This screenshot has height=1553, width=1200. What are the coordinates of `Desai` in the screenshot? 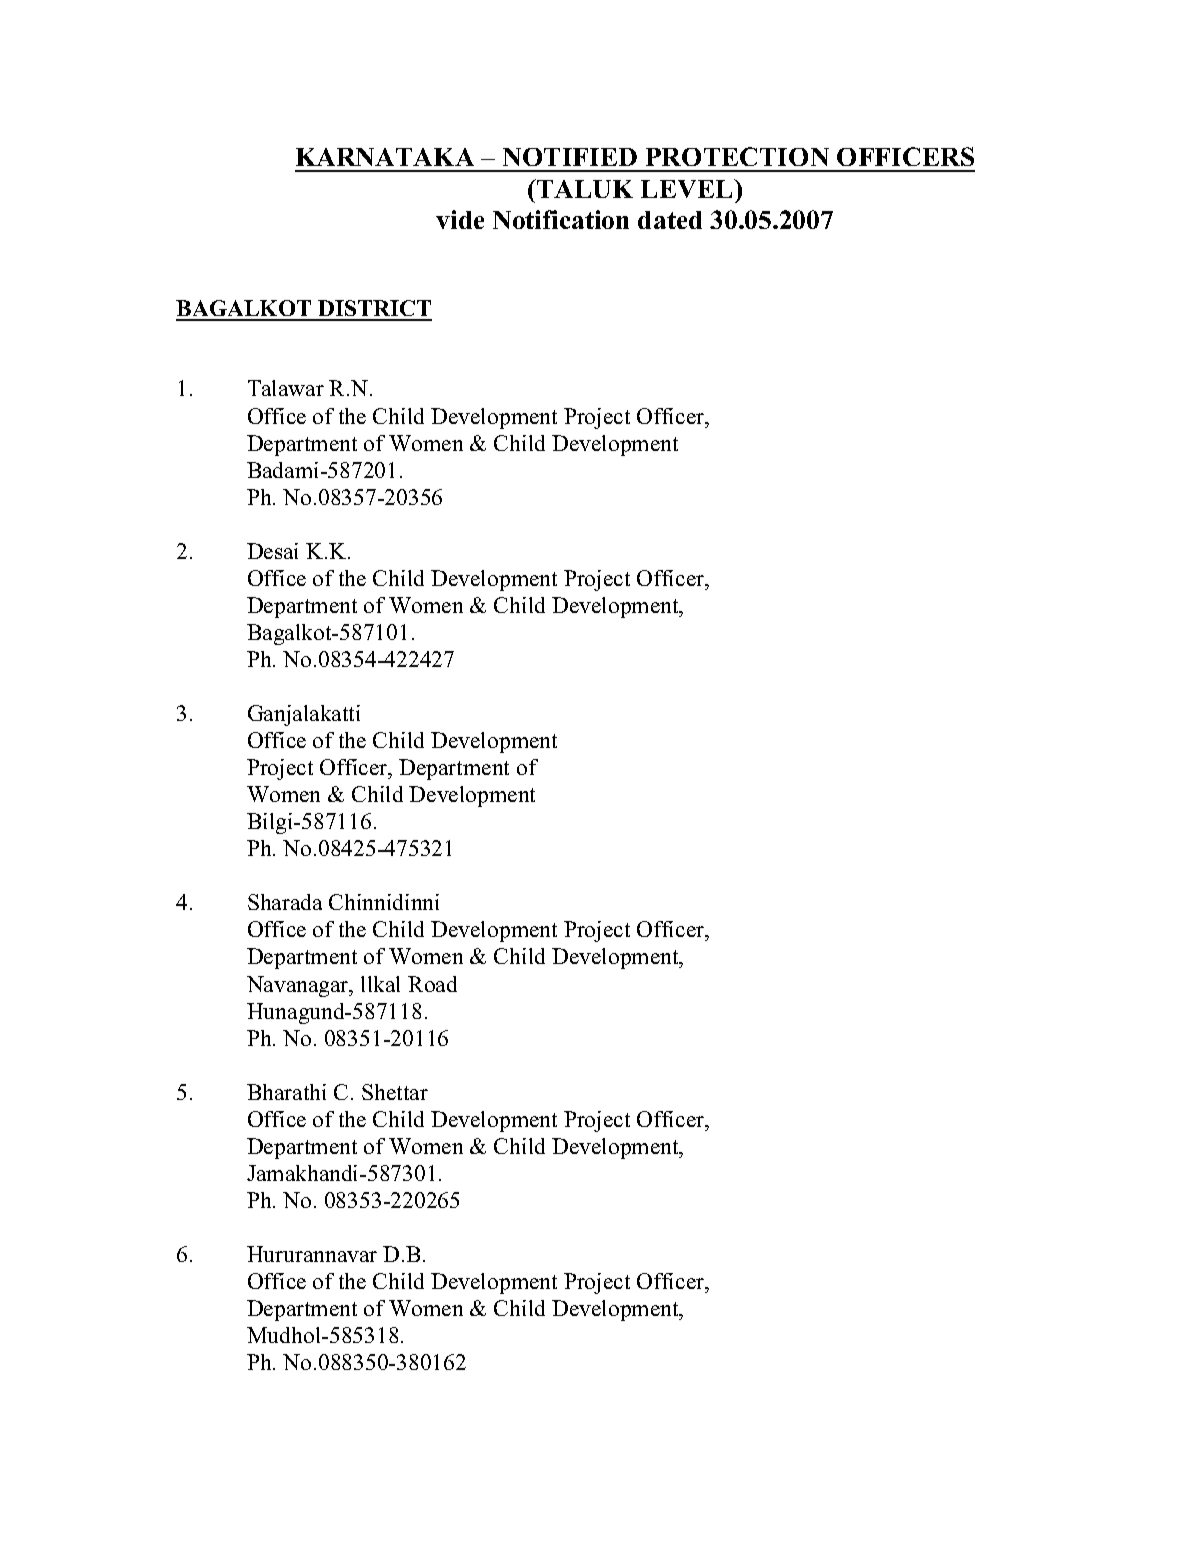 It's located at (272, 551).
